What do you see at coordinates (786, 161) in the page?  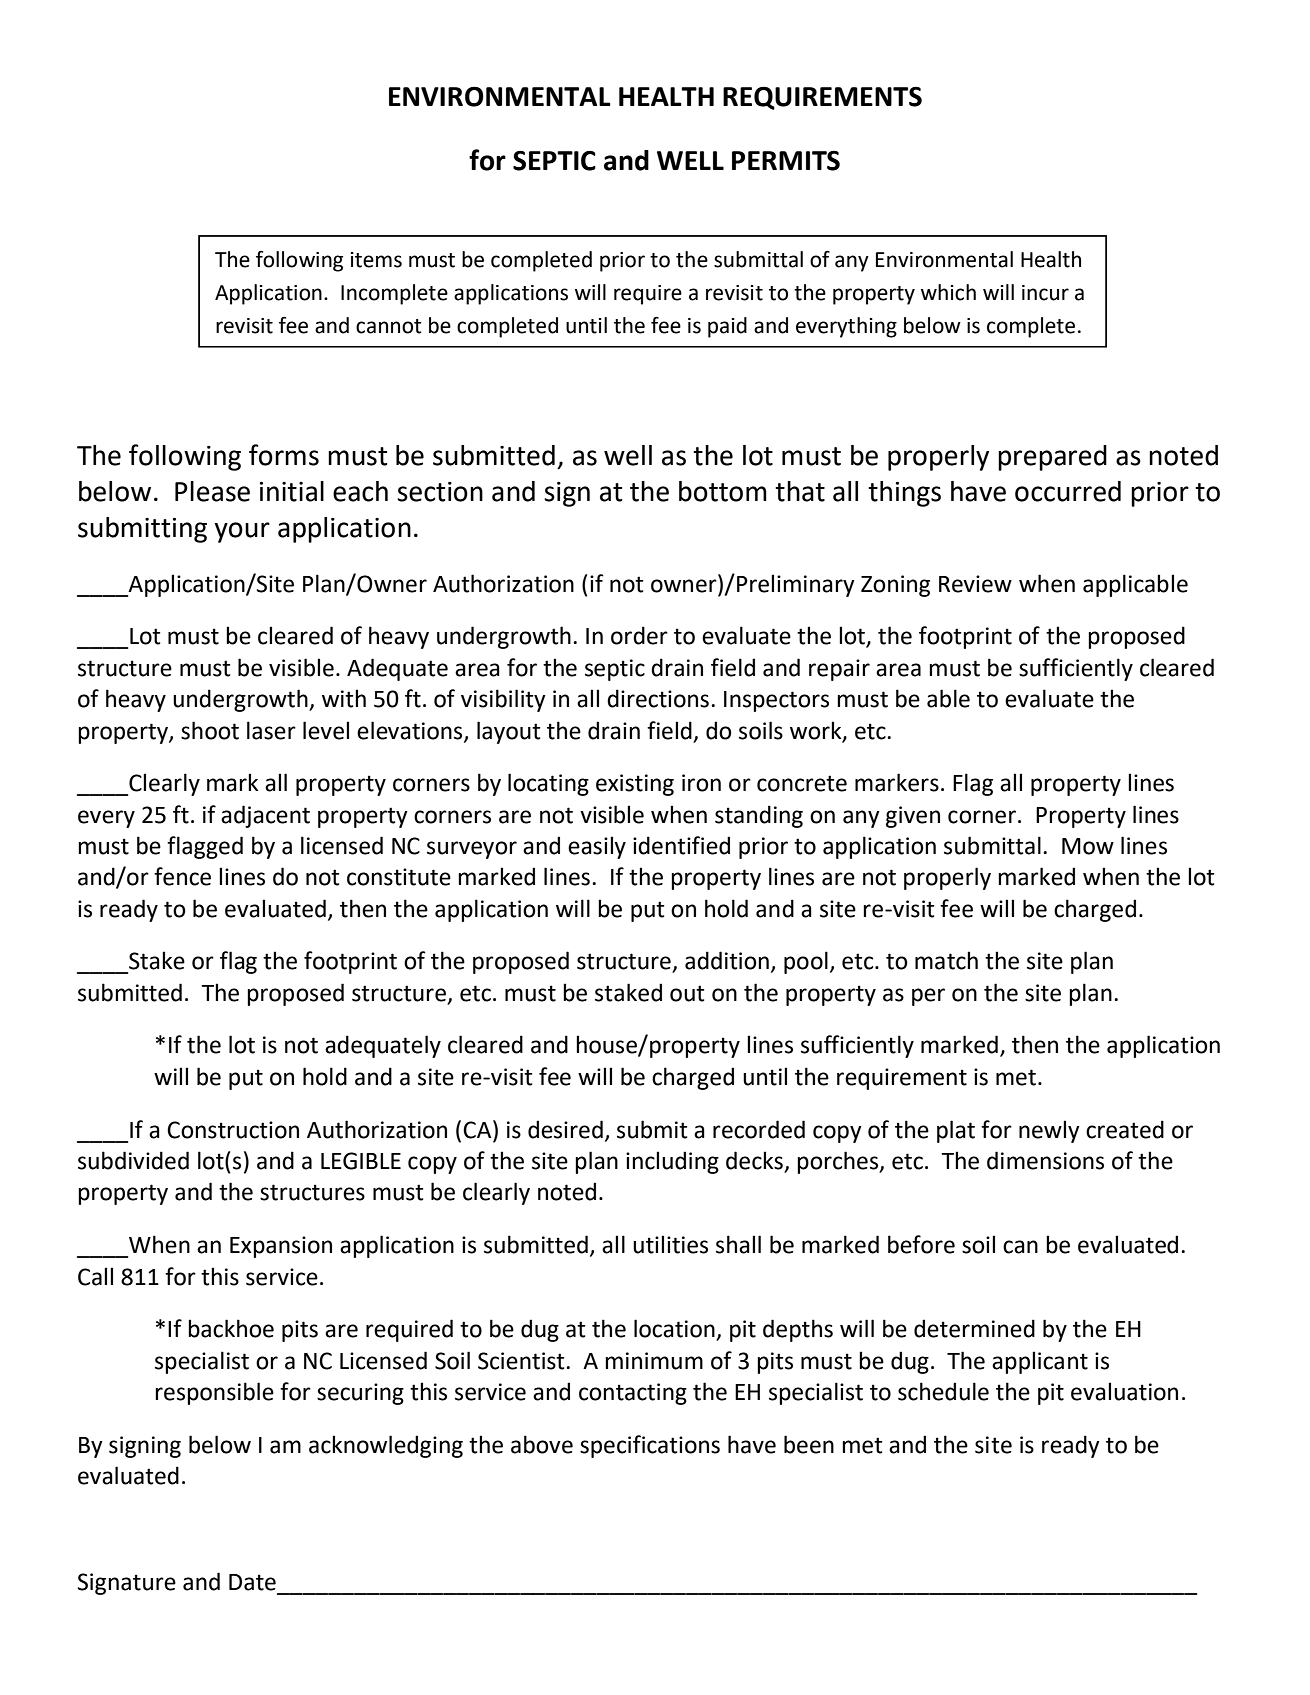 I see `PERMITS` at bounding box center [786, 161].
